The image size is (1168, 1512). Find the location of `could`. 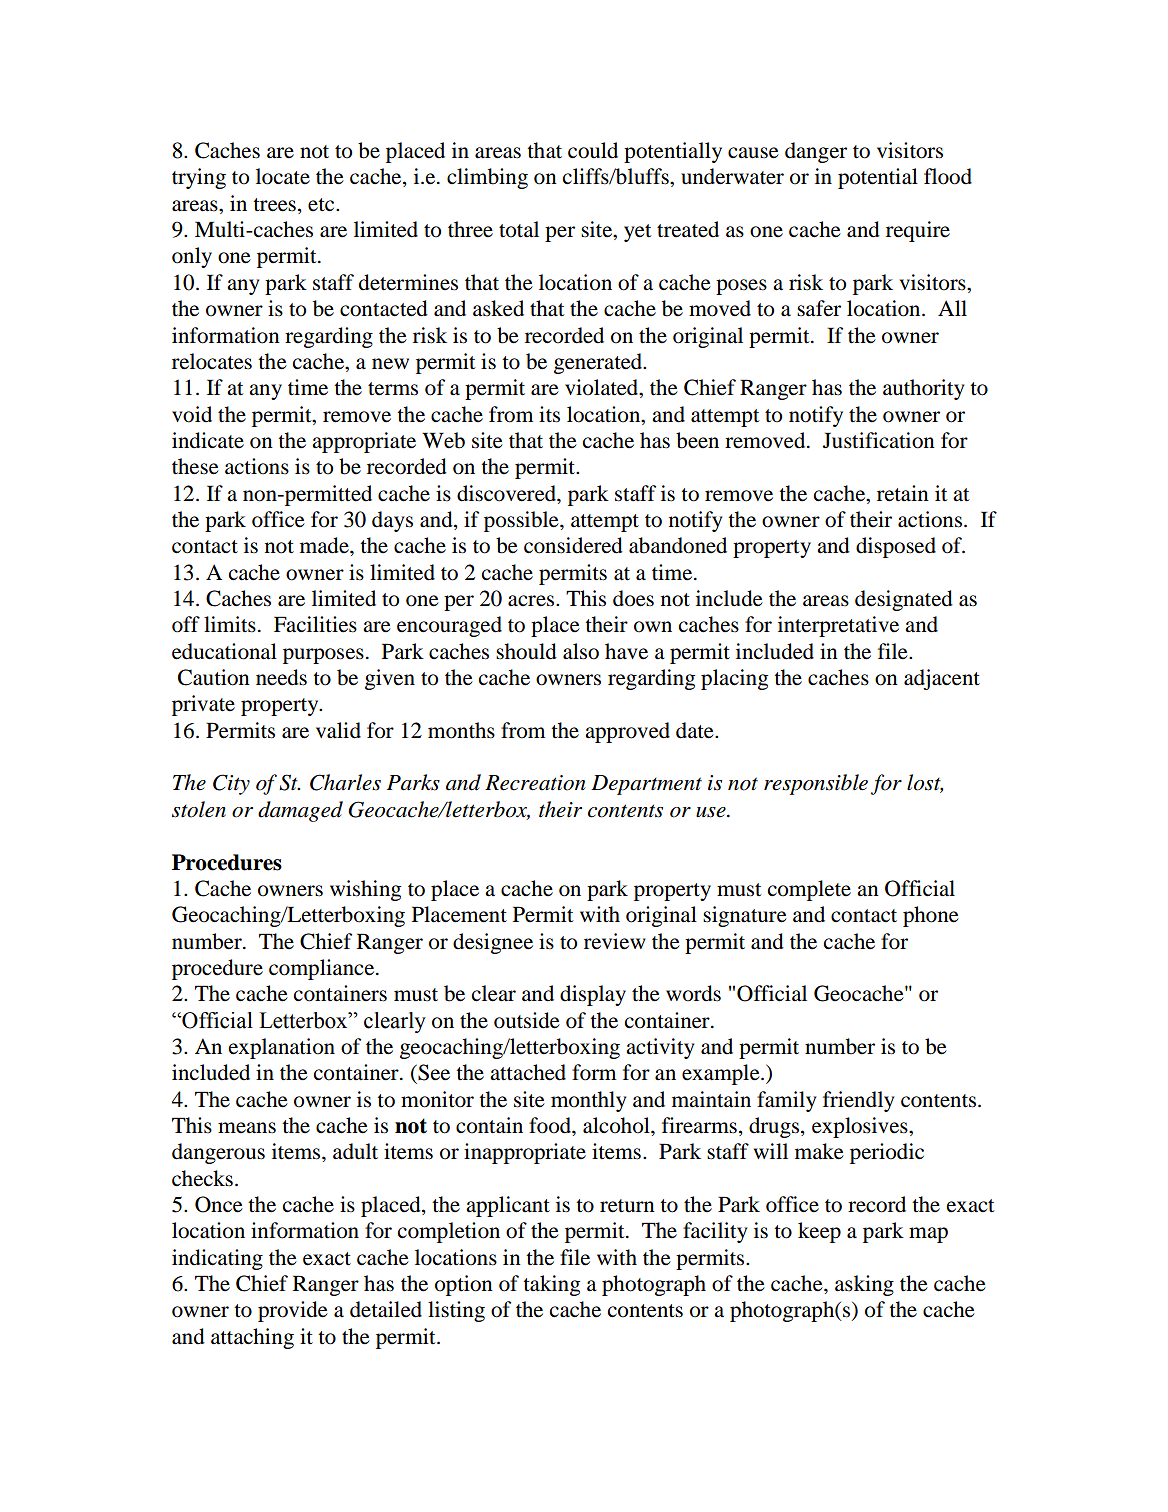

could is located at coordinates (593, 150).
